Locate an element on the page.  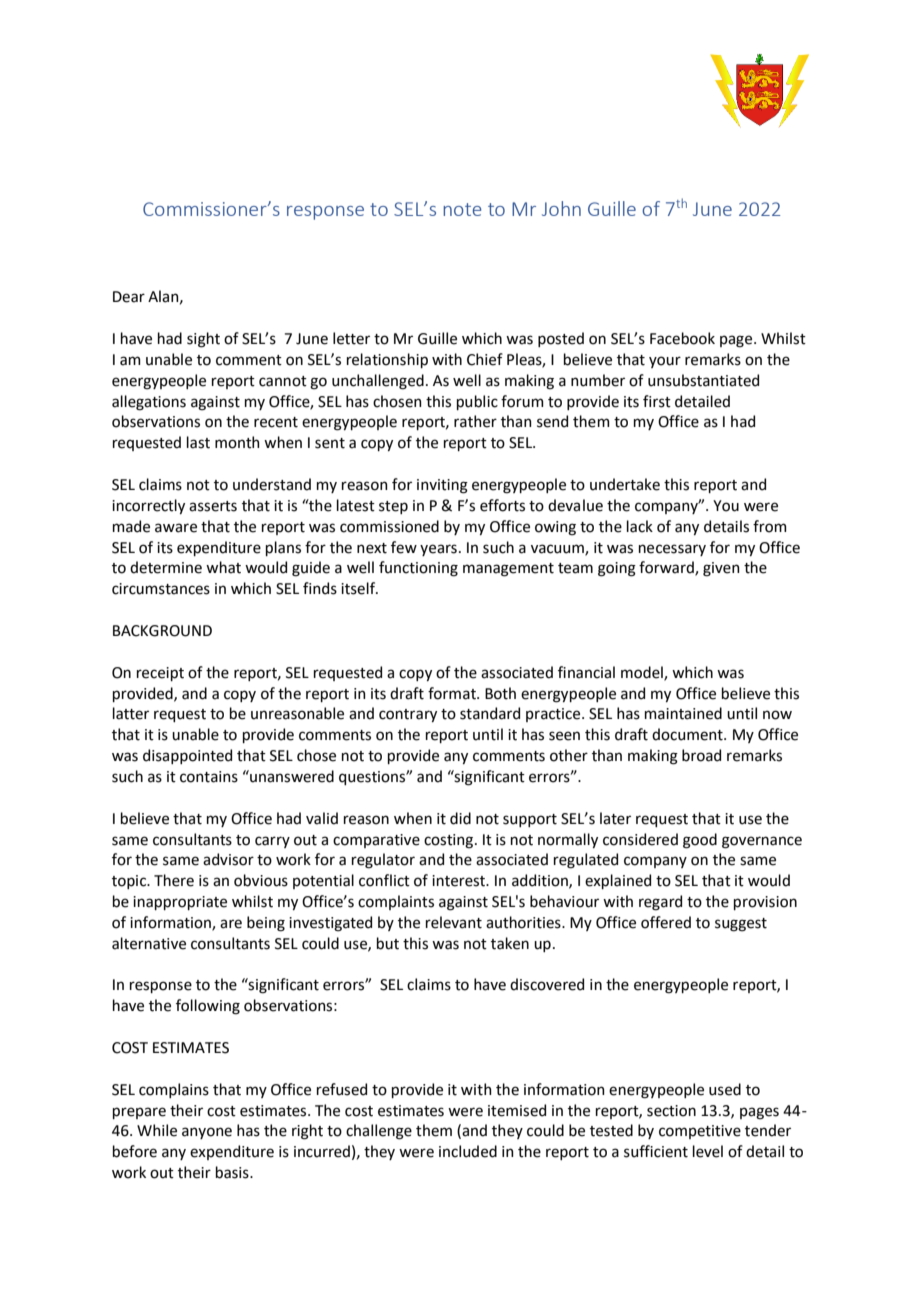
Dear is located at coordinates (129, 297).
